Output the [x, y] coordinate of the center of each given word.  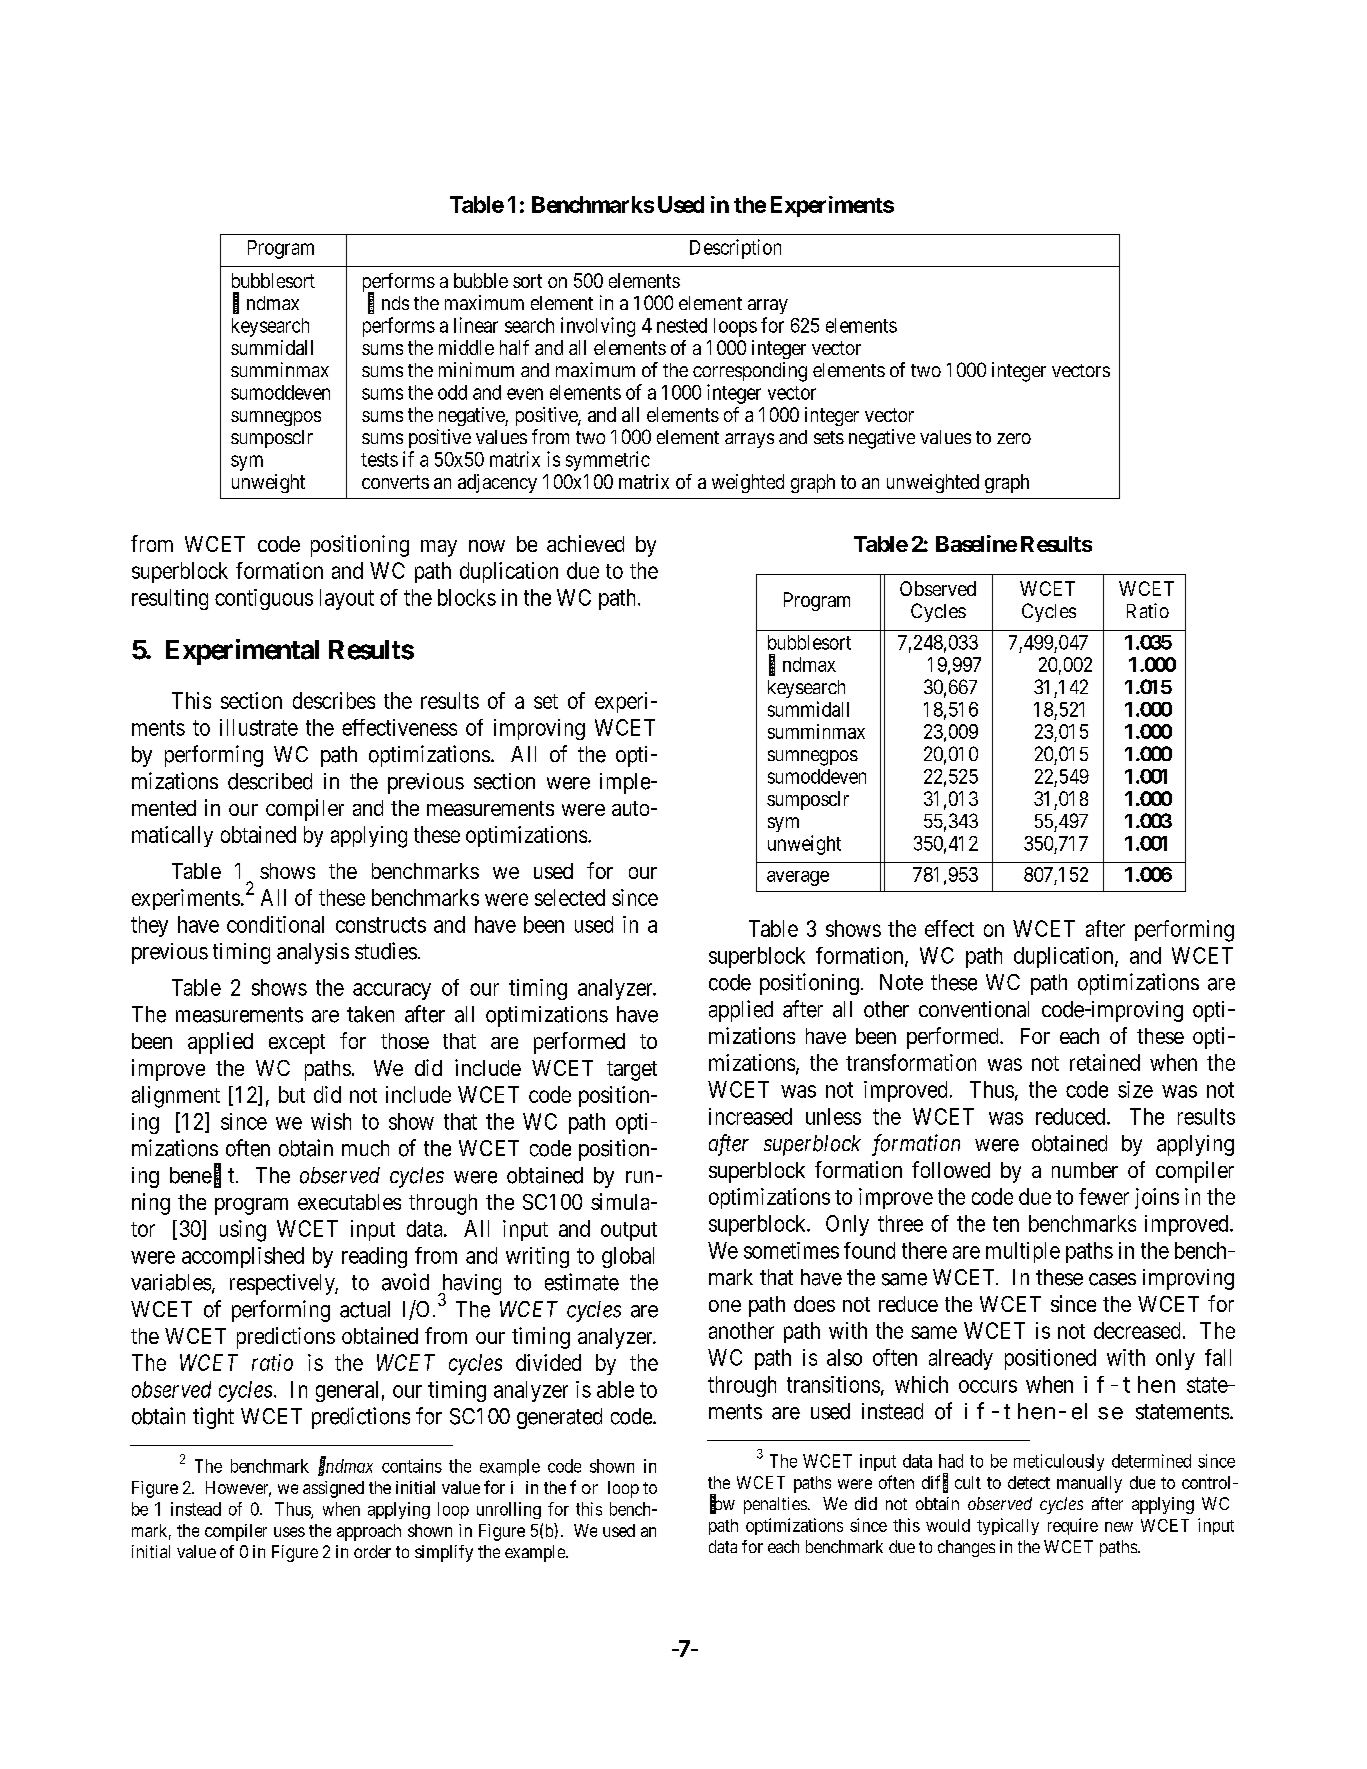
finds [388, 303]
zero [1014, 438]
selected [570, 897]
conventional [974, 1009]
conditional [275, 924]
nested [682, 325]
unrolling [509, 1510]
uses [289, 1532]
